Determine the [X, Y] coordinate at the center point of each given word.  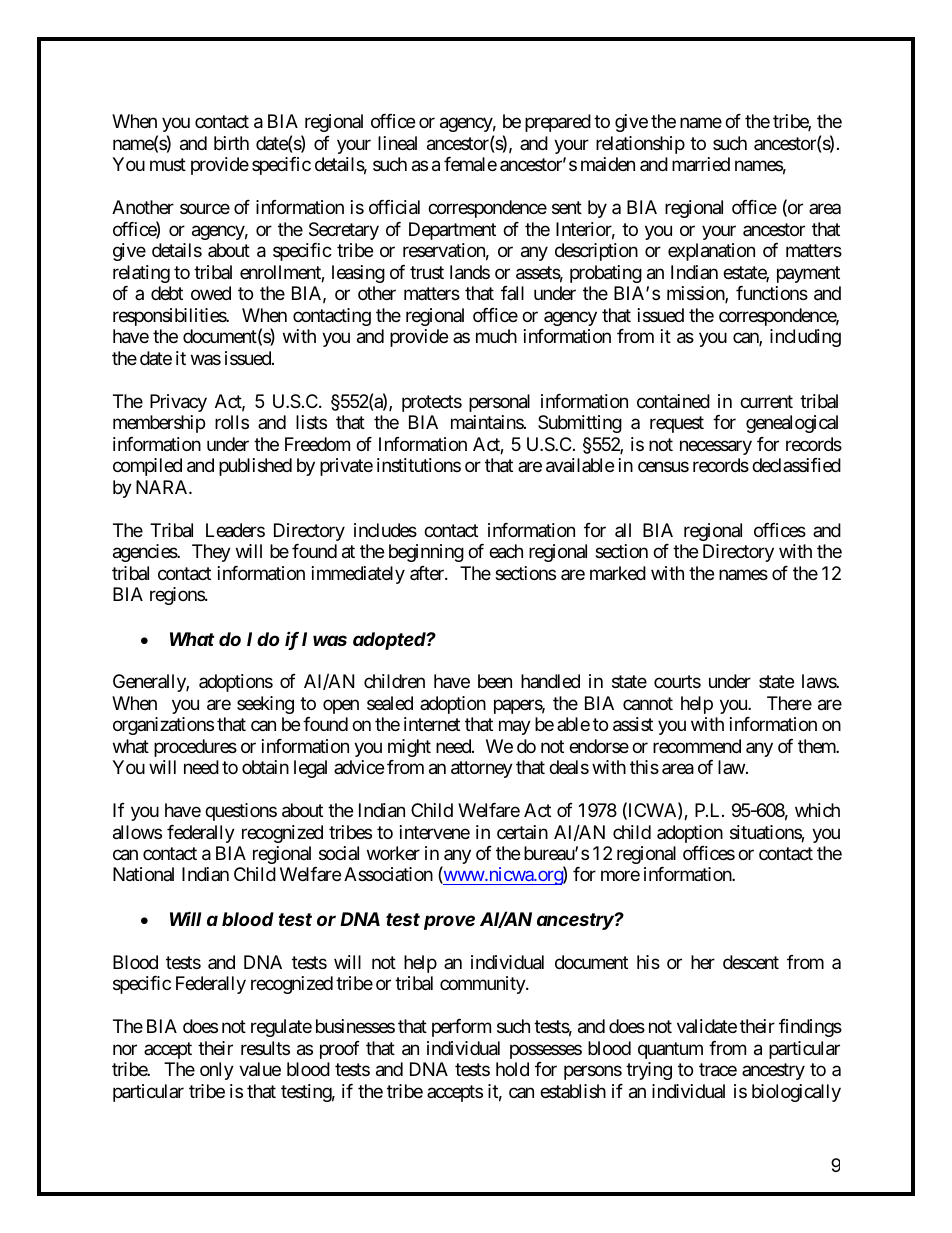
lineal [397, 143]
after [428, 573]
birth [231, 143]
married [701, 164]
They [211, 553]
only [217, 1071]
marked [618, 573]
